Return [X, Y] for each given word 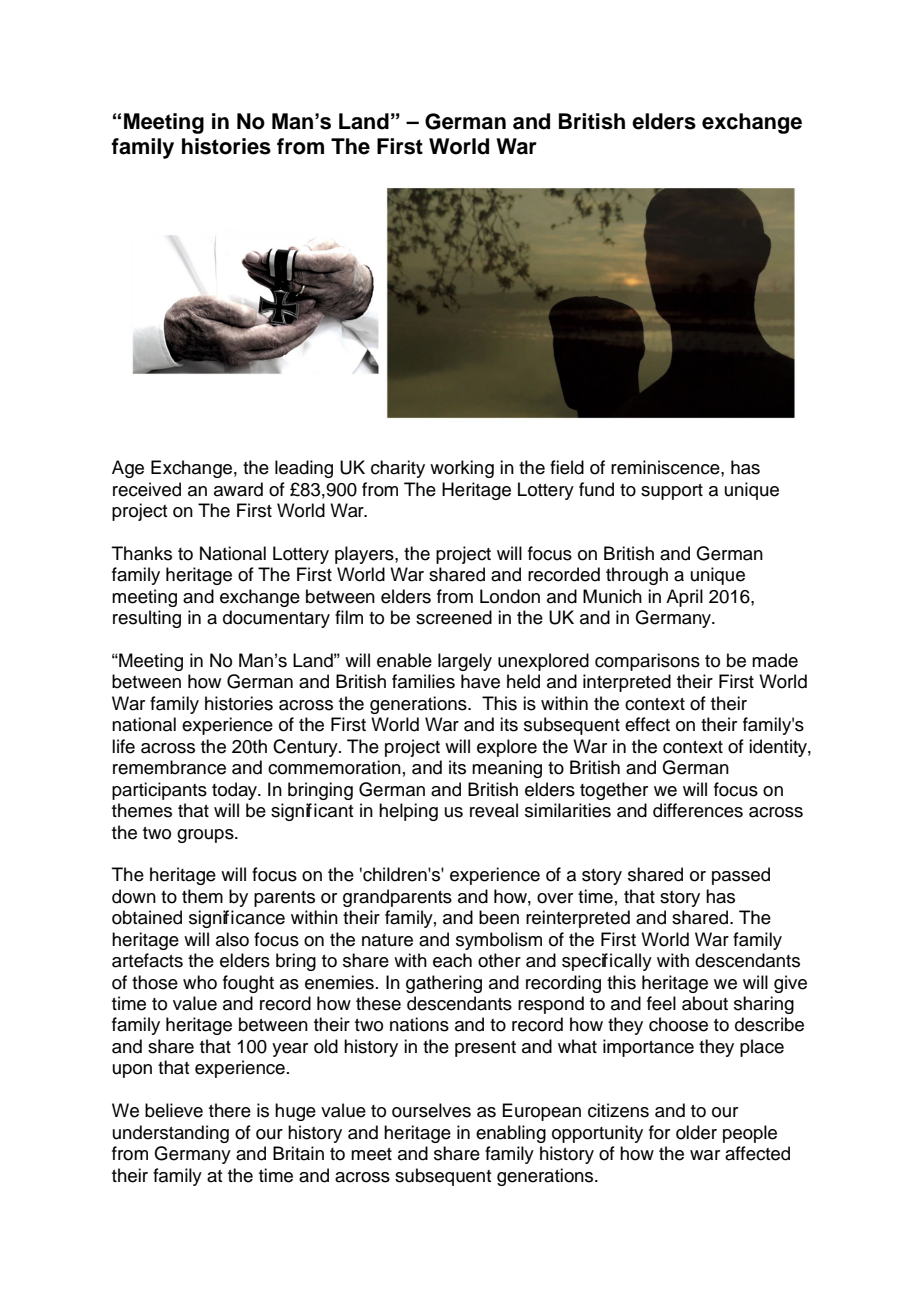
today [235, 791]
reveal [494, 810]
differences [698, 810]
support [672, 492]
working [462, 469]
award [238, 489]
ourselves [431, 1110]
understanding [171, 1134]
